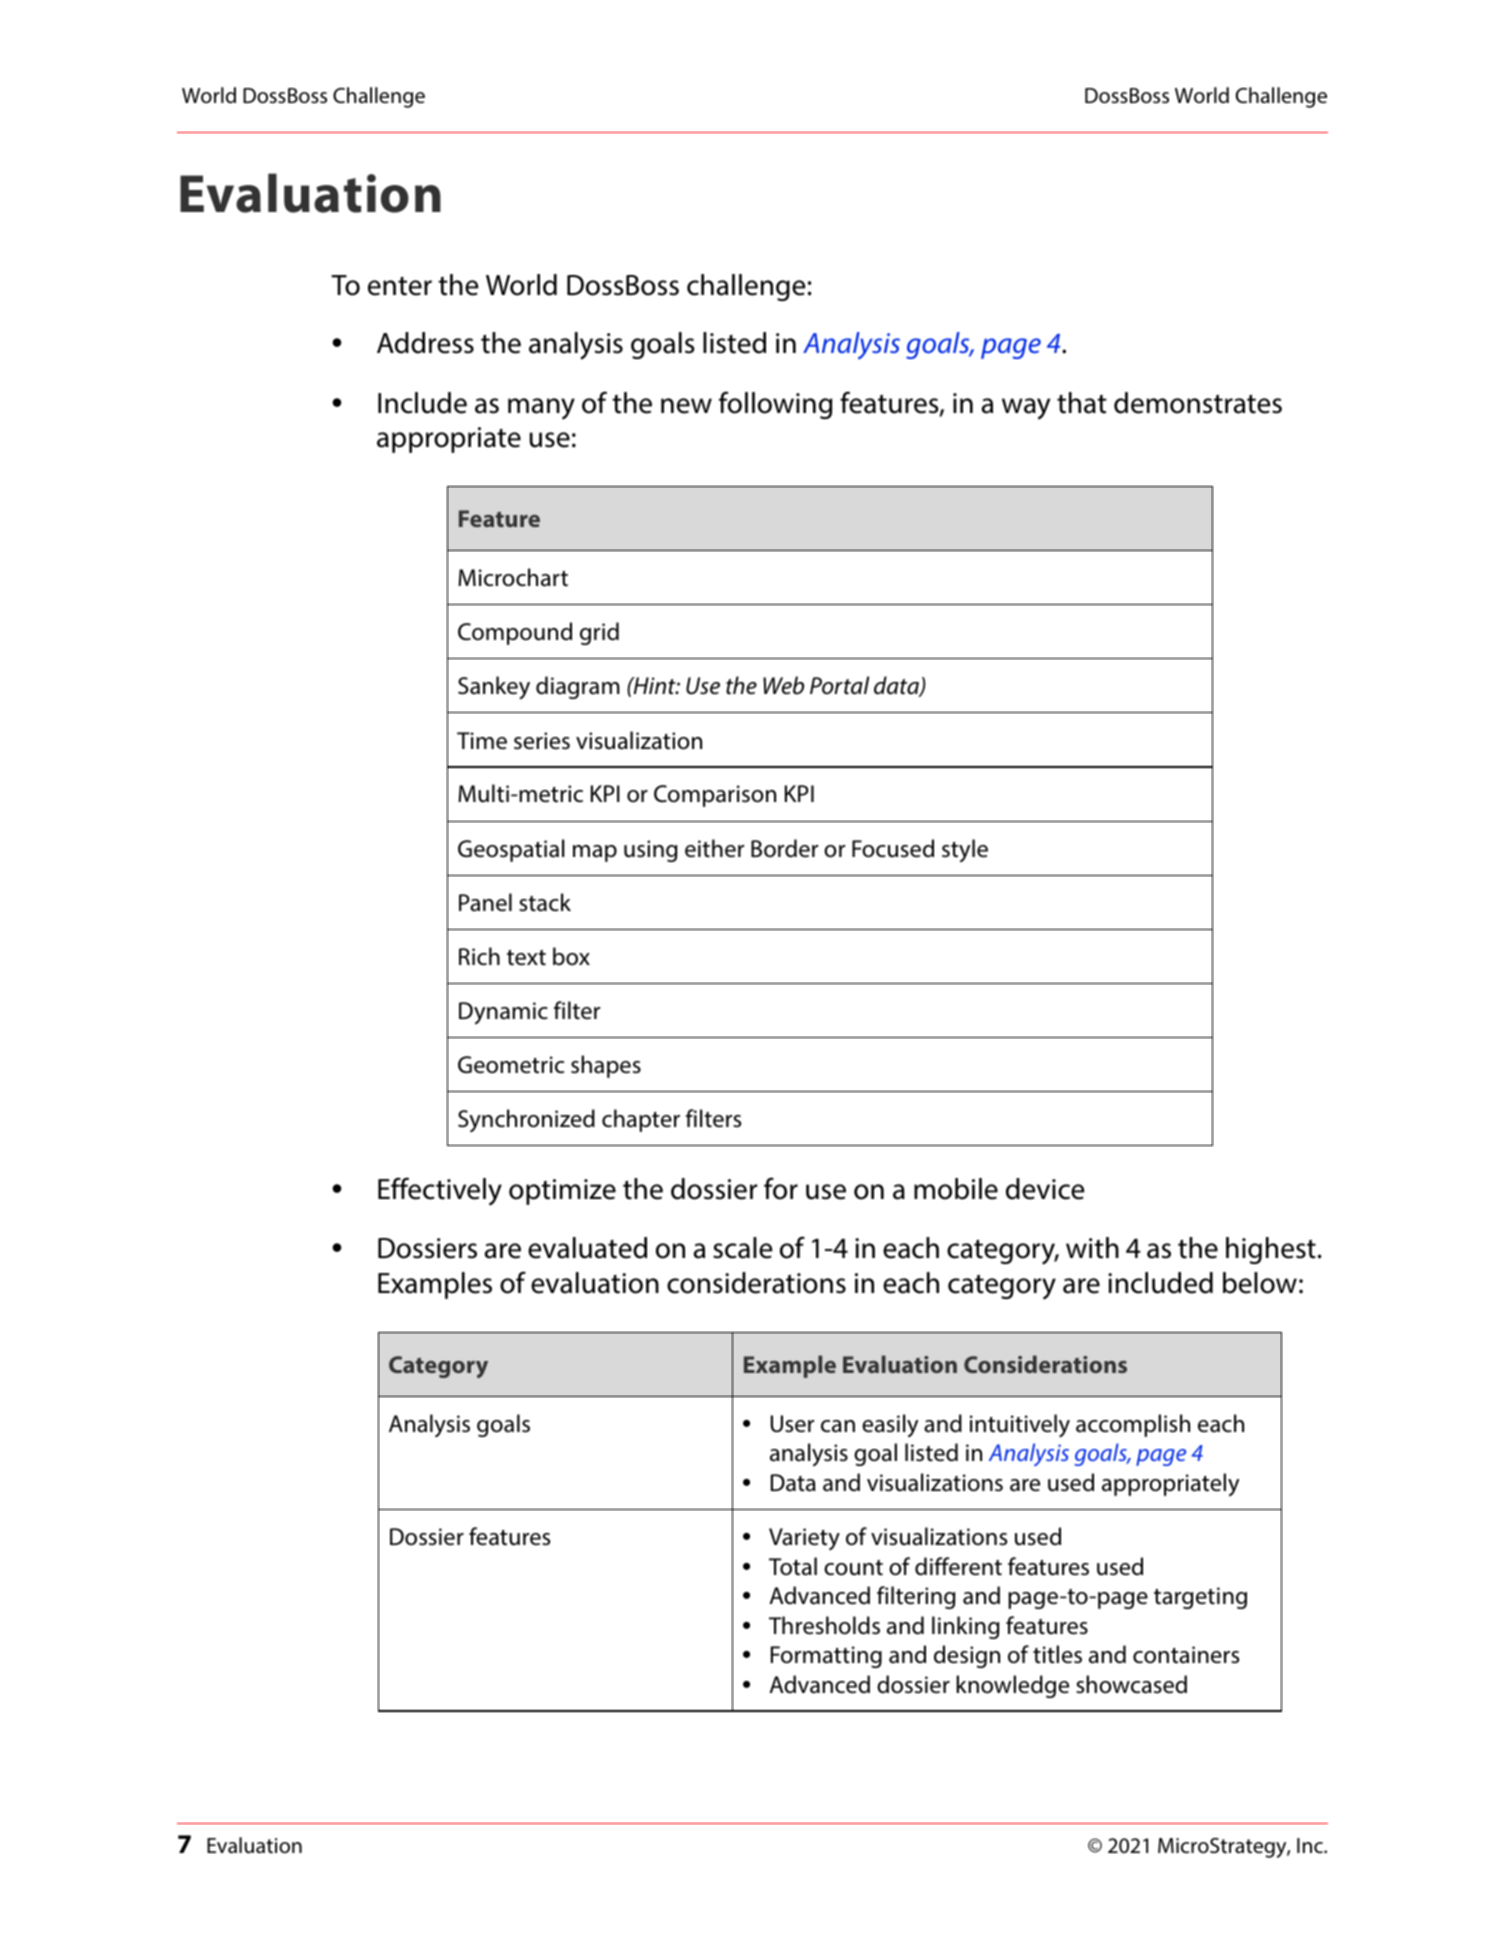  Describe the element at coordinates (793, 1566) in the screenshot. I see `Total` at that location.
